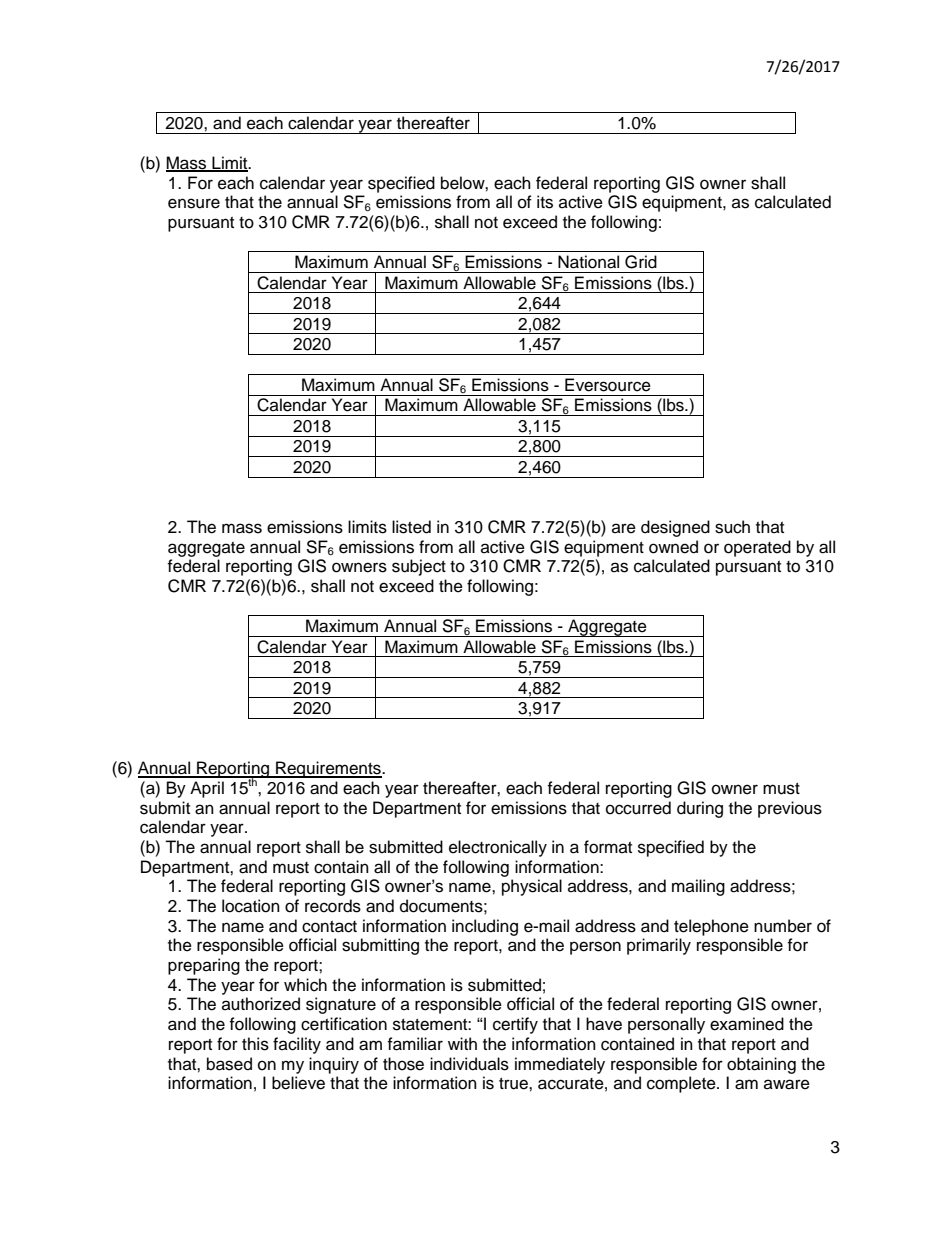 Image resolution: width=952 pixels, height=1233 pixels. What do you see at coordinates (675, 528) in the page?
I see `designed` at bounding box center [675, 528].
